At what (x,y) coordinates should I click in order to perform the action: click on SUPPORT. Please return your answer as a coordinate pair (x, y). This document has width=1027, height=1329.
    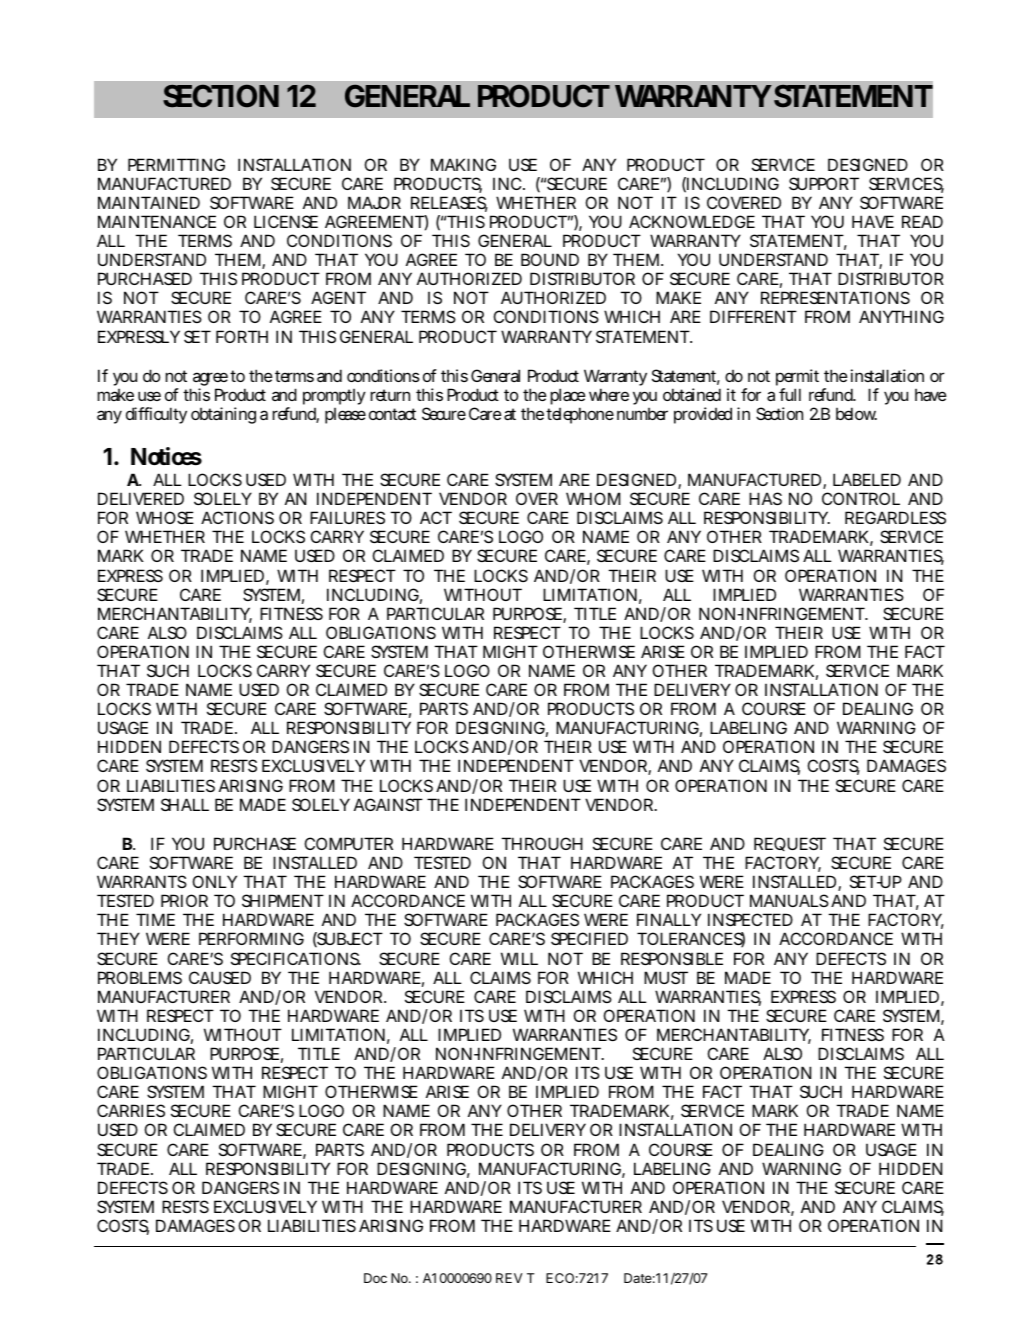
    Looking at the image, I should click on (824, 183).
